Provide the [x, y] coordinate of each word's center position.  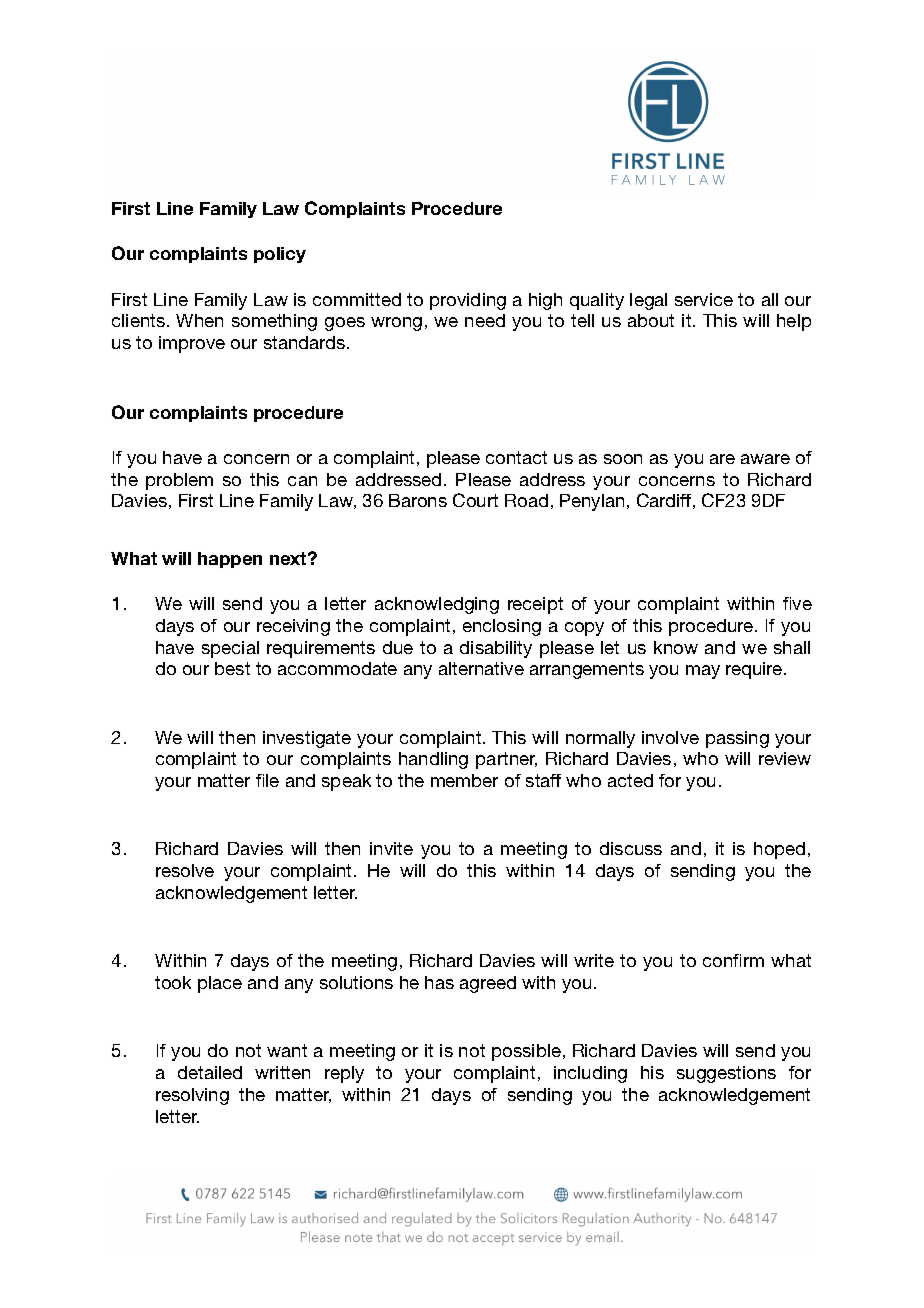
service [704, 299]
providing [468, 301]
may [703, 672]
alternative [481, 668]
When [199, 320]
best [232, 668]
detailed [210, 1072]
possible [526, 1052]
